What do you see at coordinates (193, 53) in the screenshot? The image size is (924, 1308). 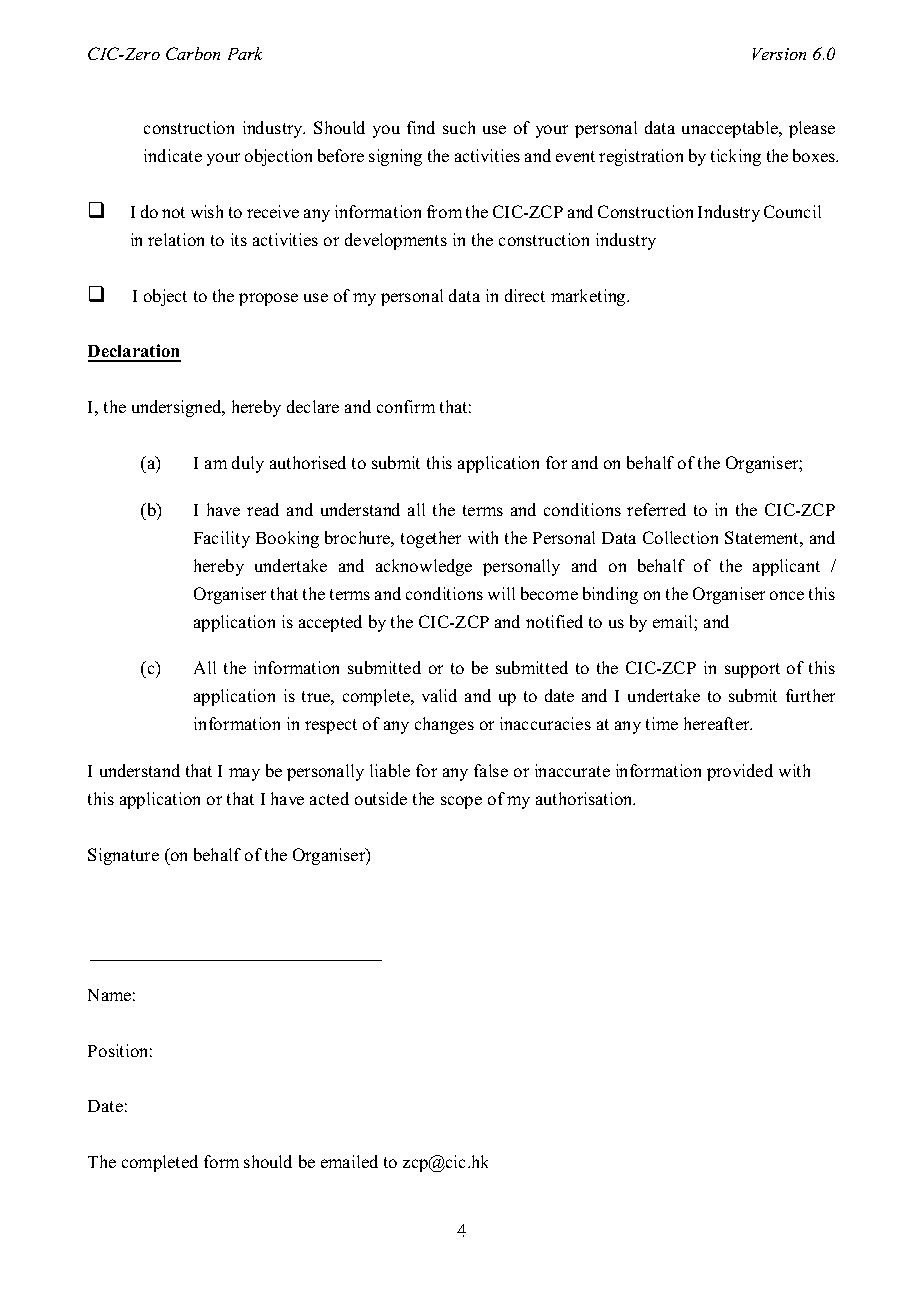 I see `Carbon` at bounding box center [193, 53].
